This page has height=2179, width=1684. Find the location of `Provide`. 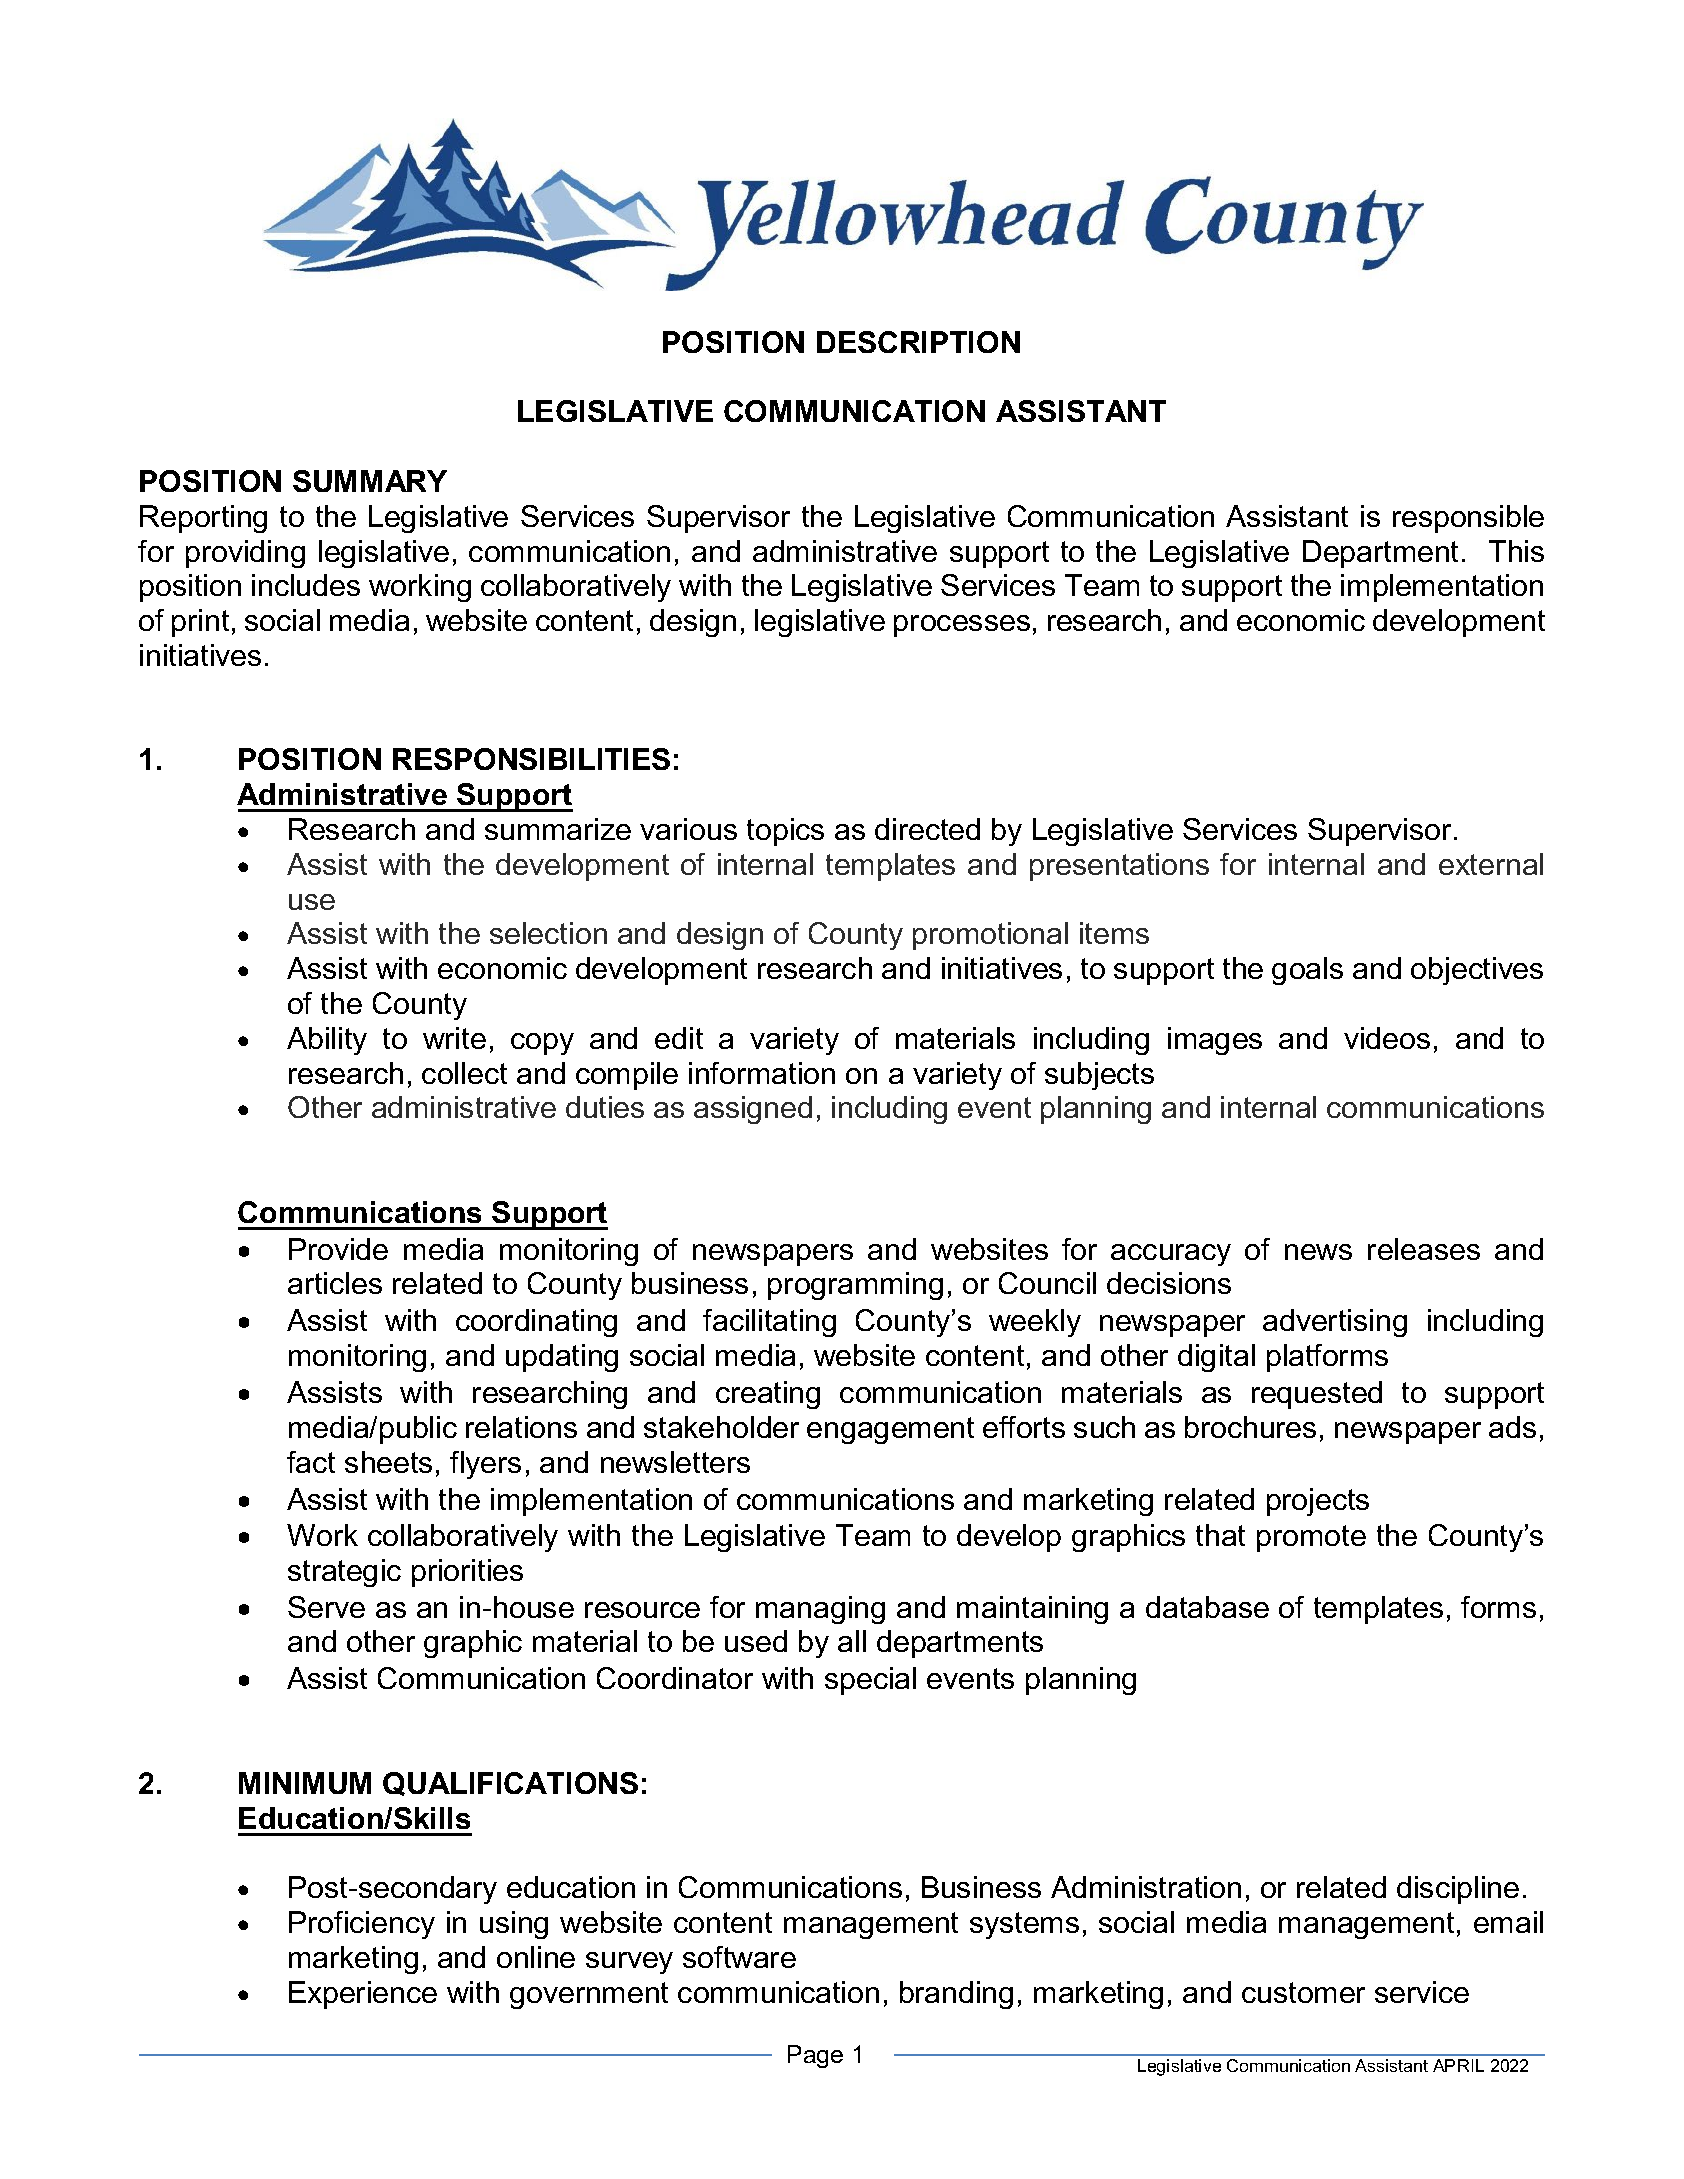

Provide is located at coordinates (338, 1249).
